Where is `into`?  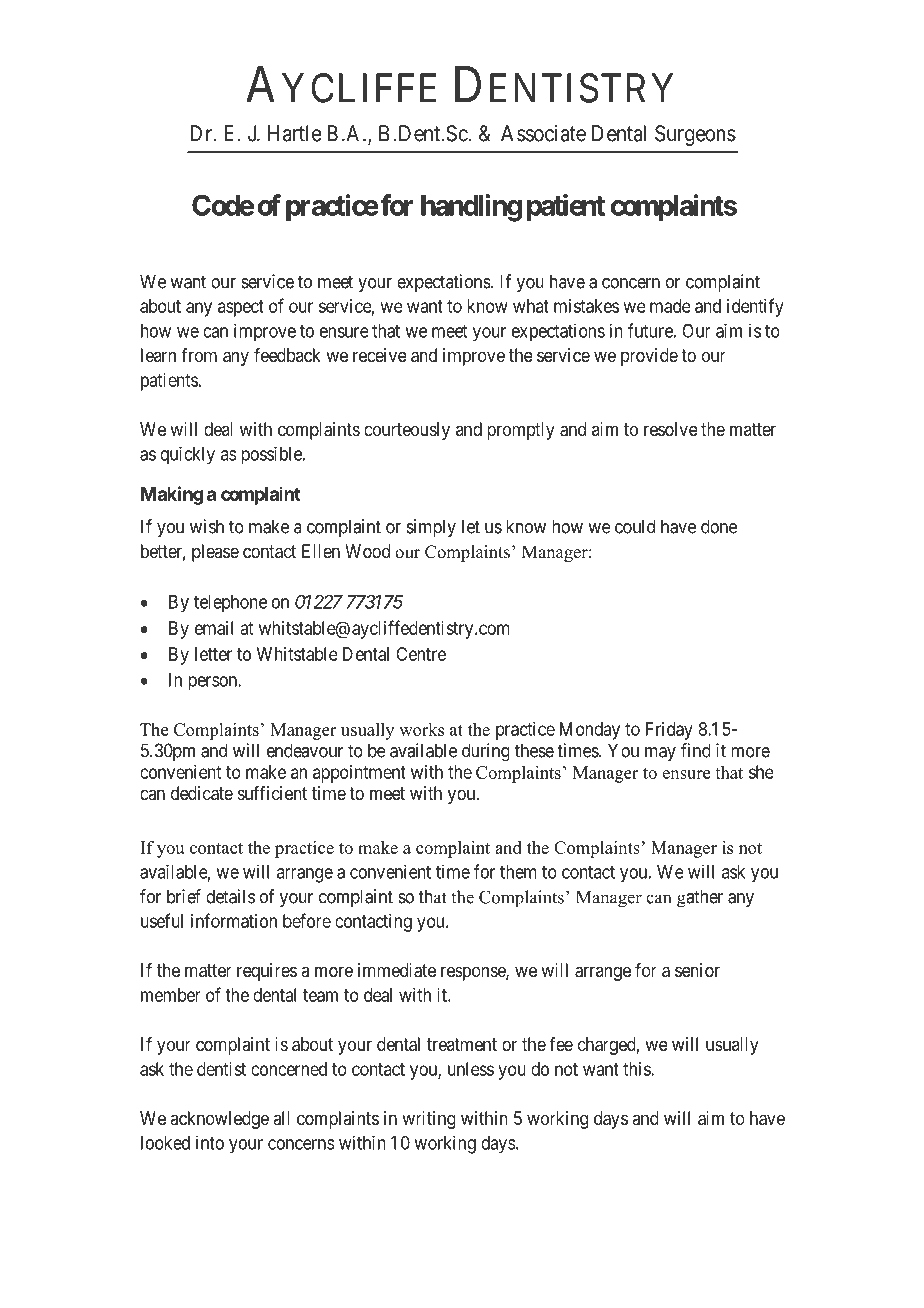 into is located at coordinates (210, 1143).
